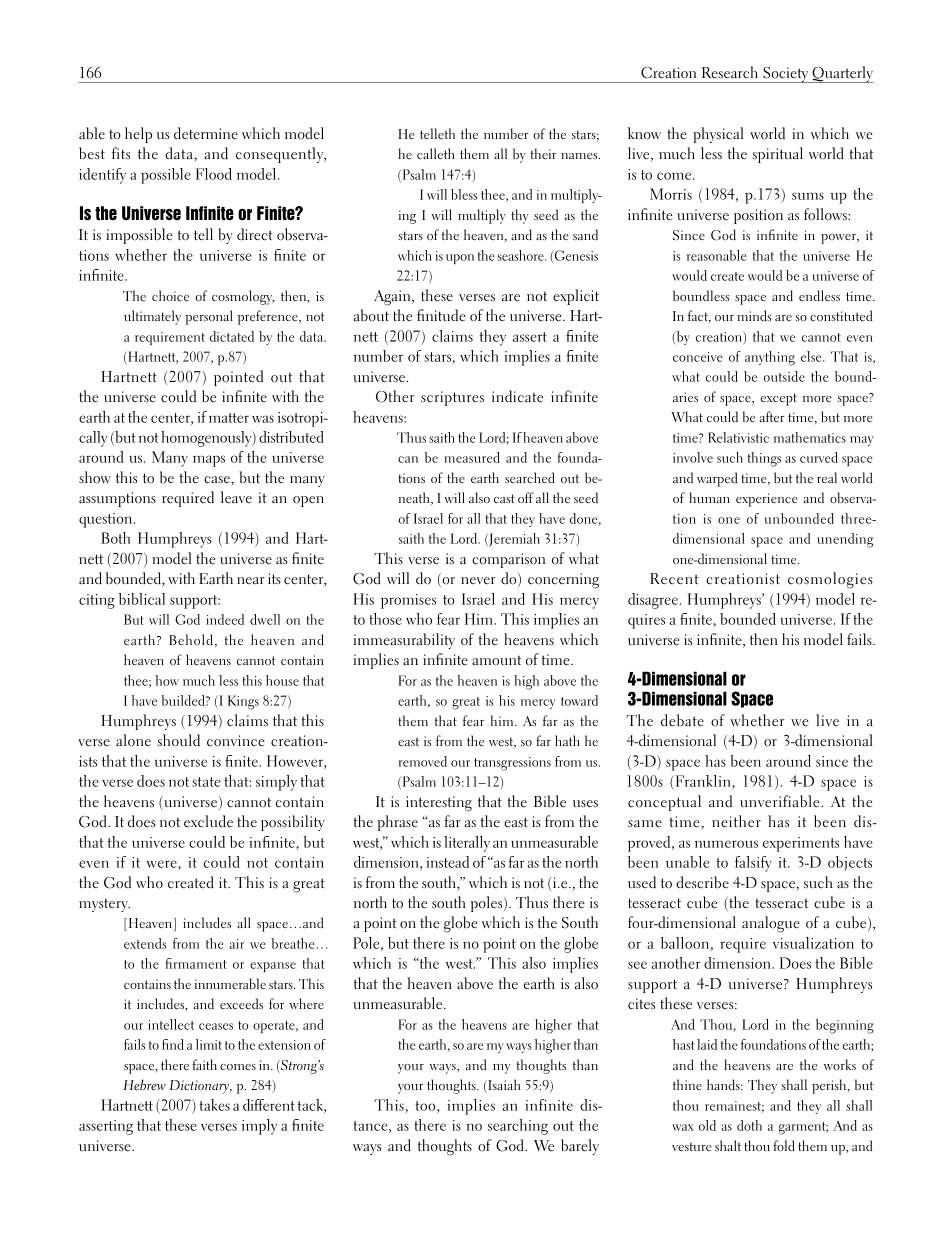  Describe the element at coordinates (214, 1105) in the screenshot. I see `takes` at that location.
